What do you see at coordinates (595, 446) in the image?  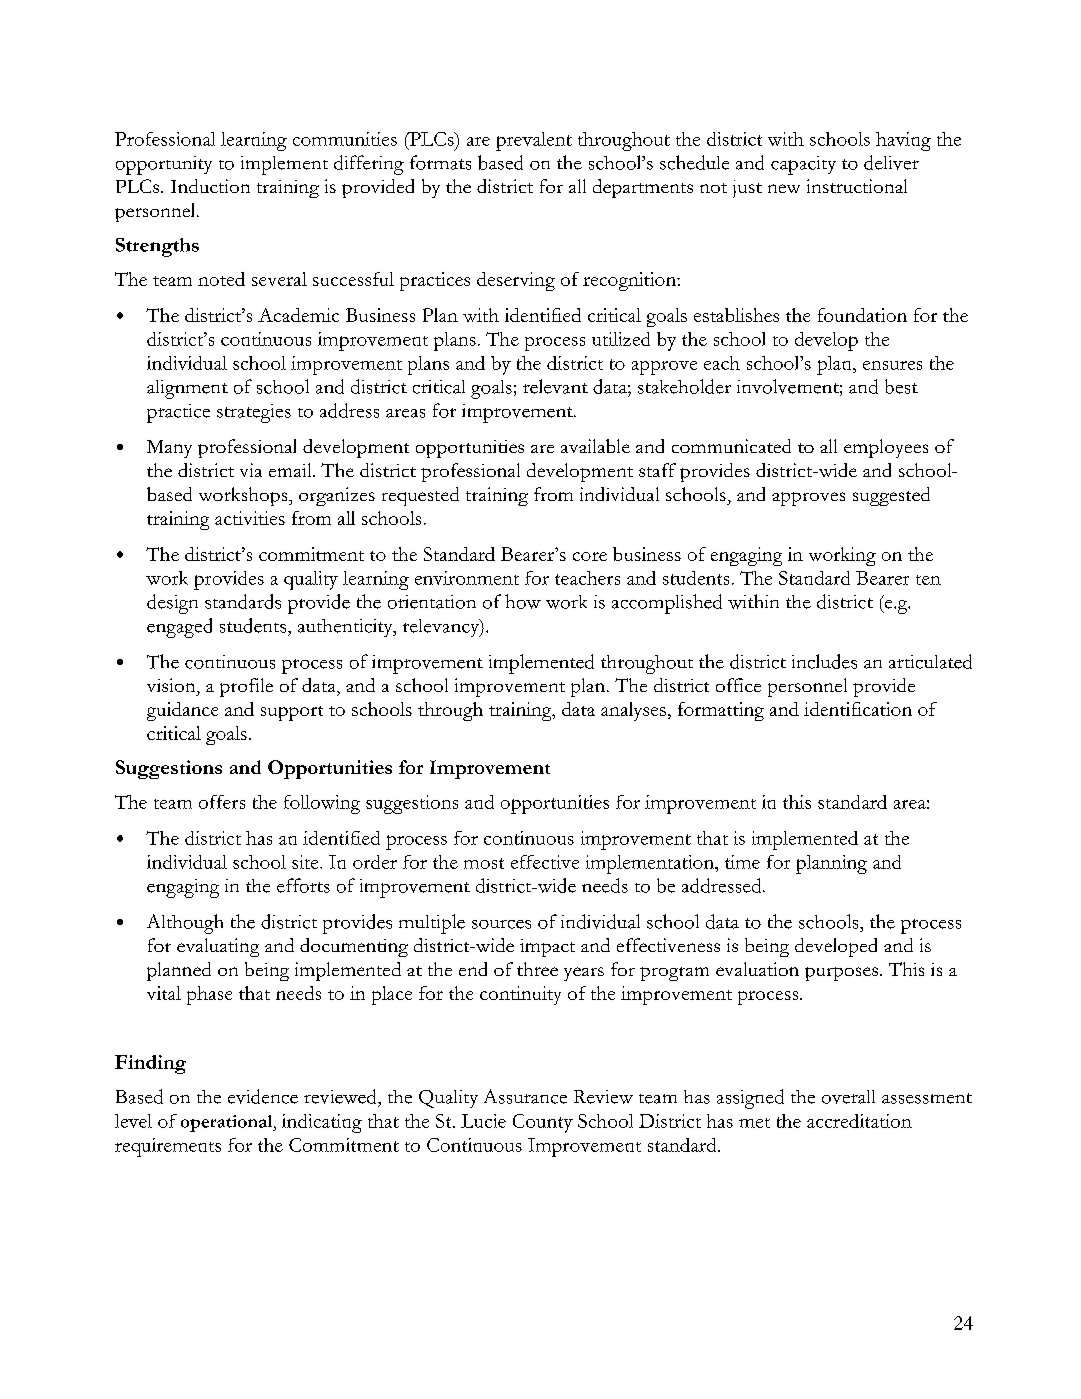 I see `available` at bounding box center [595, 446].
